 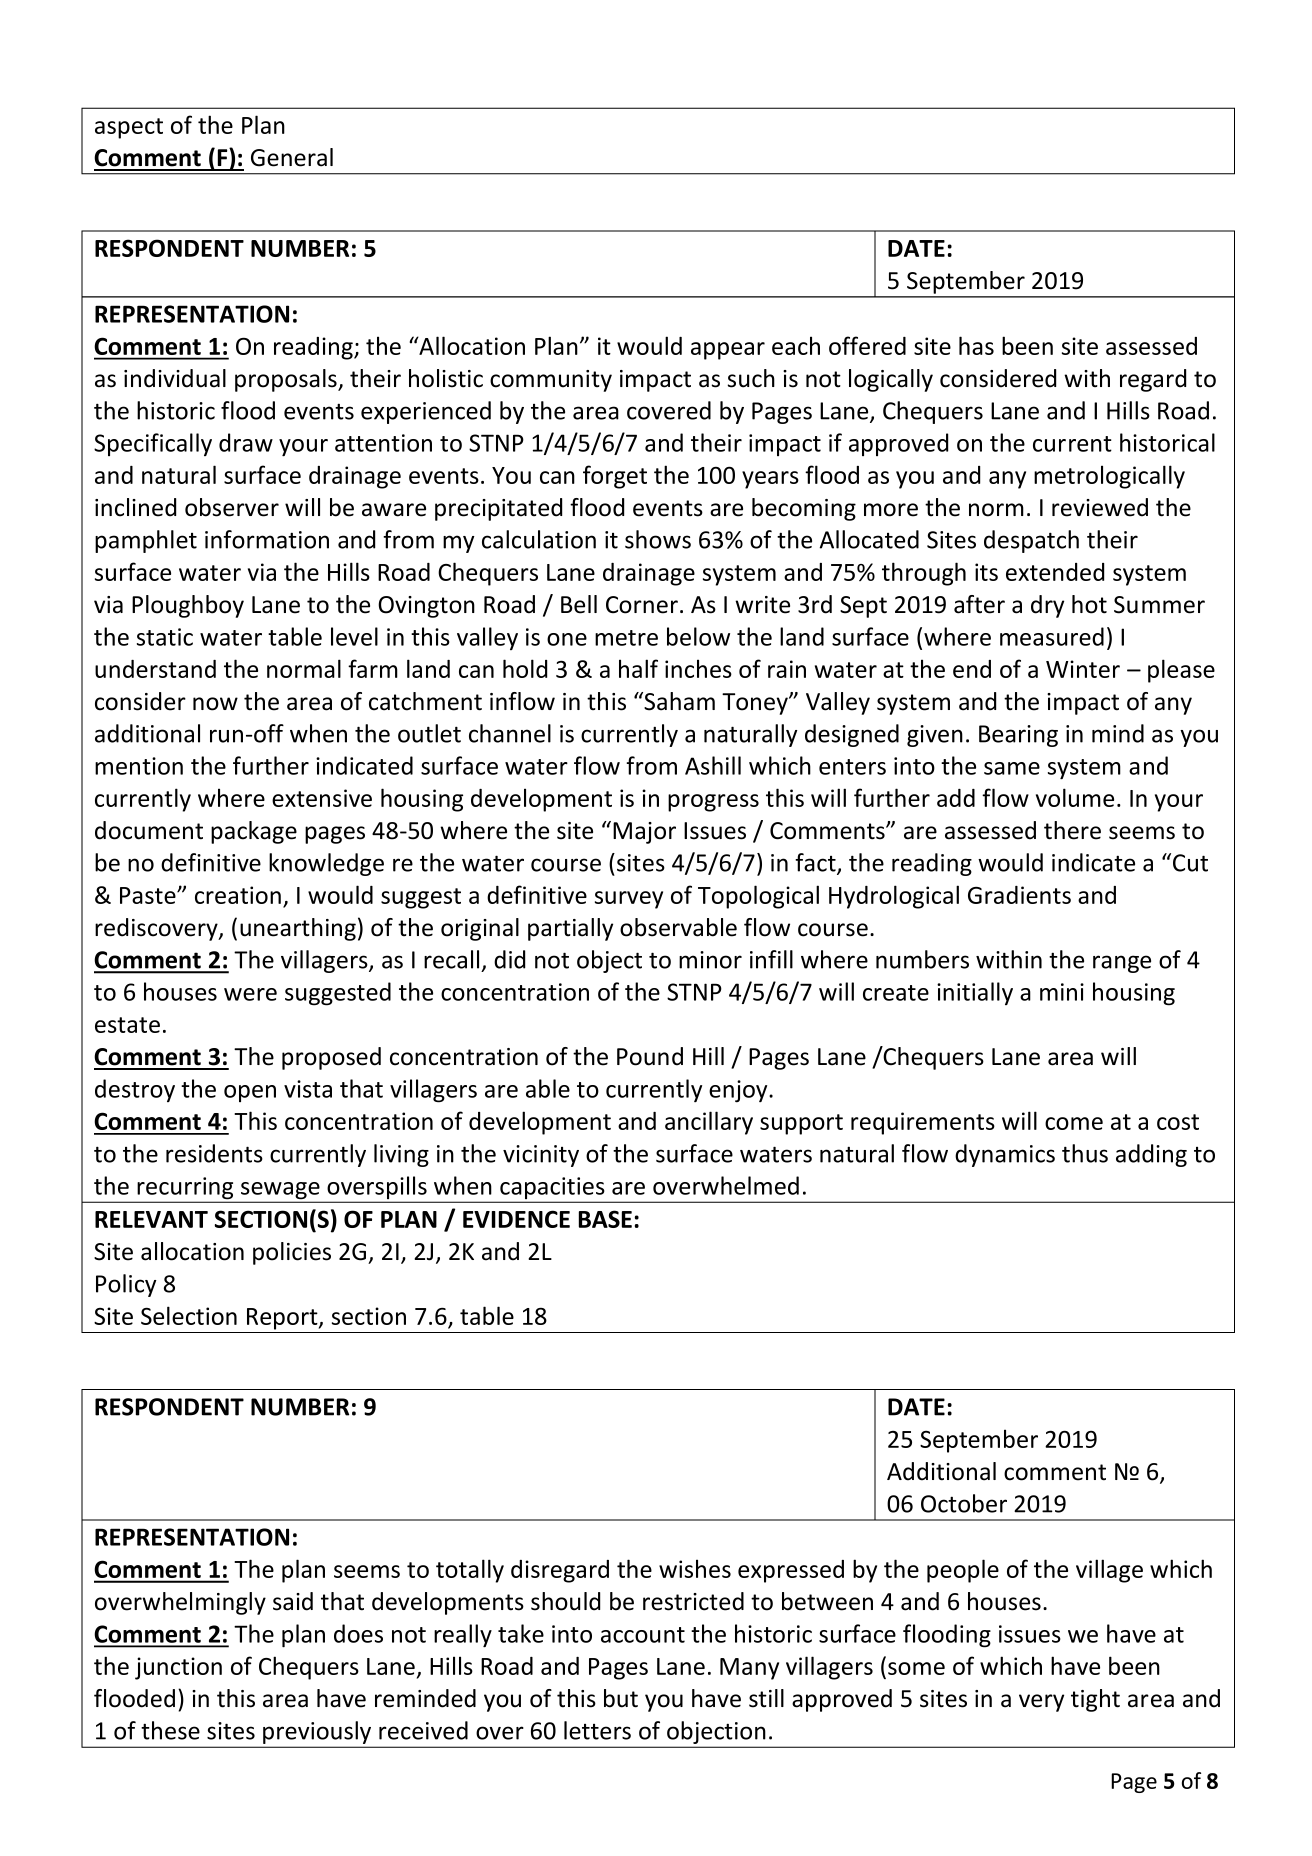 What do you see at coordinates (605, 1219) in the screenshot?
I see `BASE` at bounding box center [605, 1219].
